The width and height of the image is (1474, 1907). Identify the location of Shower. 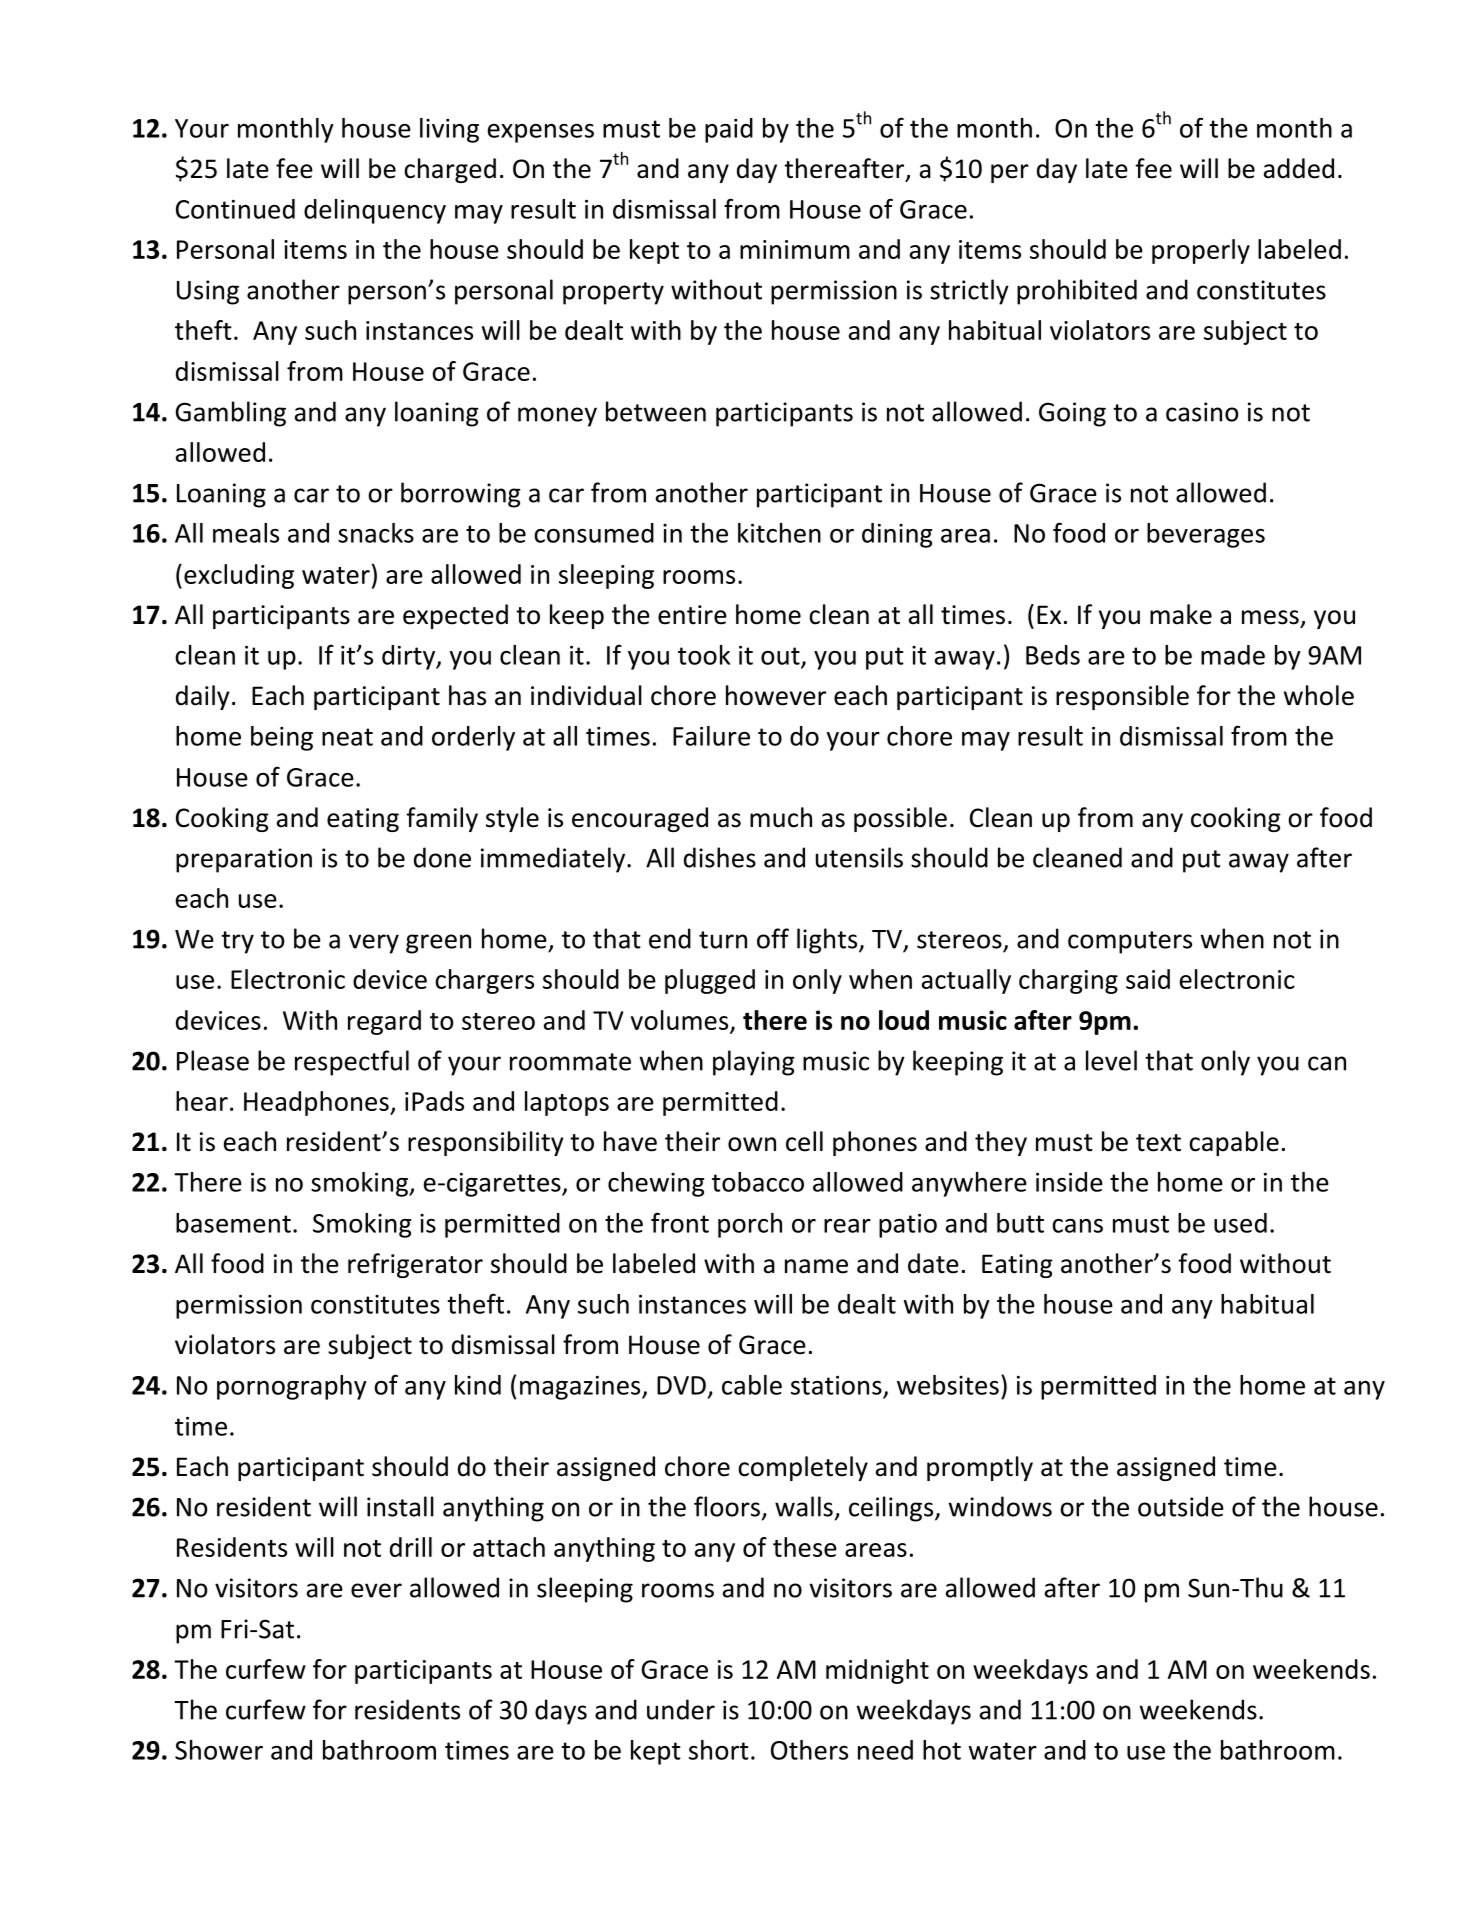
(219, 1750).
